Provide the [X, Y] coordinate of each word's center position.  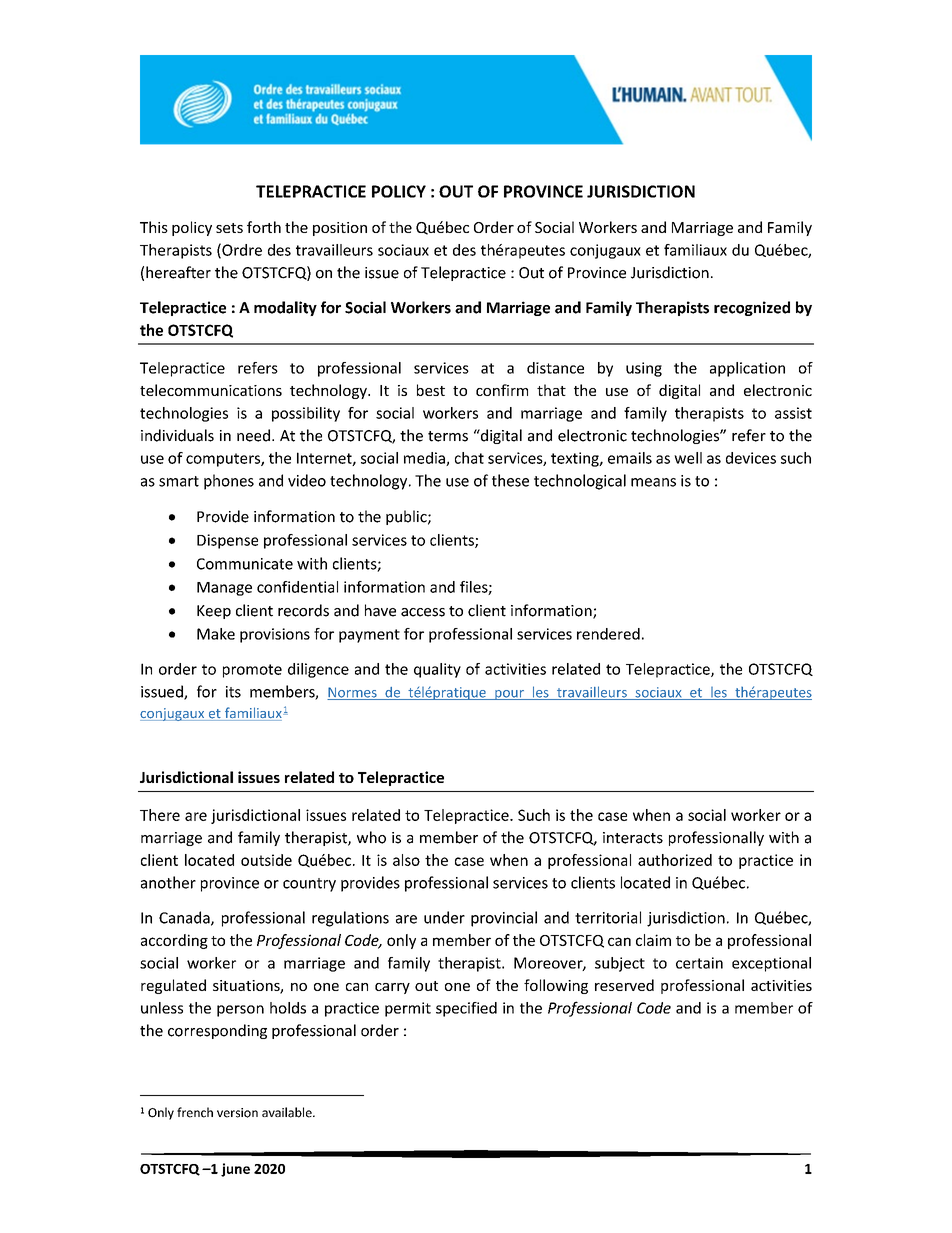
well [688, 458]
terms [448, 436]
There [160, 815]
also [406, 860]
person [240, 1011]
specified [466, 1009]
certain [699, 963]
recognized [752, 308]
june [235, 1170]
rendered [608, 634]
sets [229, 228]
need [253, 435]
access [423, 612]
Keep [214, 612]
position [340, 229]
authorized [675, 860]
